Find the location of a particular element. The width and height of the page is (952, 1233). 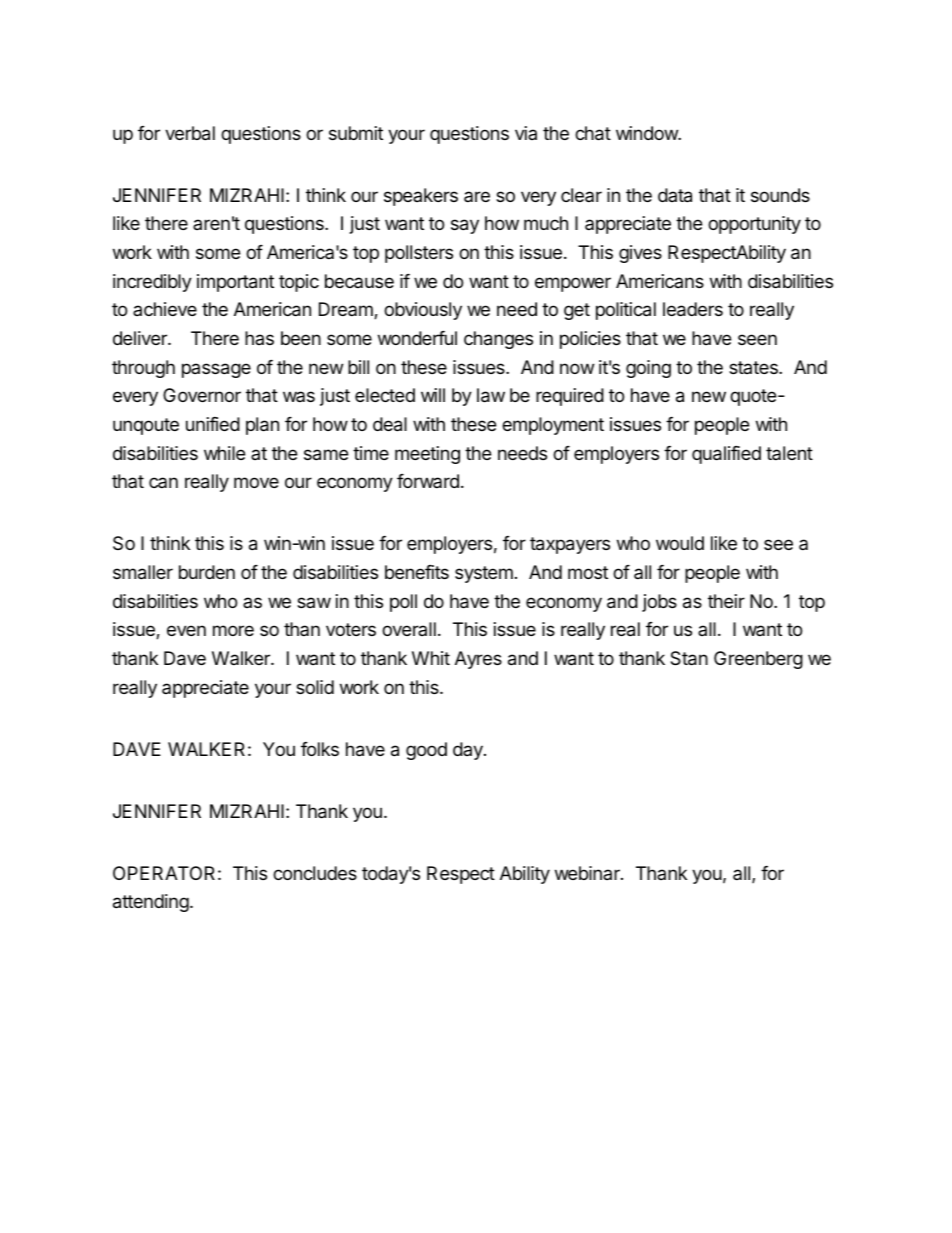

via is located at coordinates (526, 133).
